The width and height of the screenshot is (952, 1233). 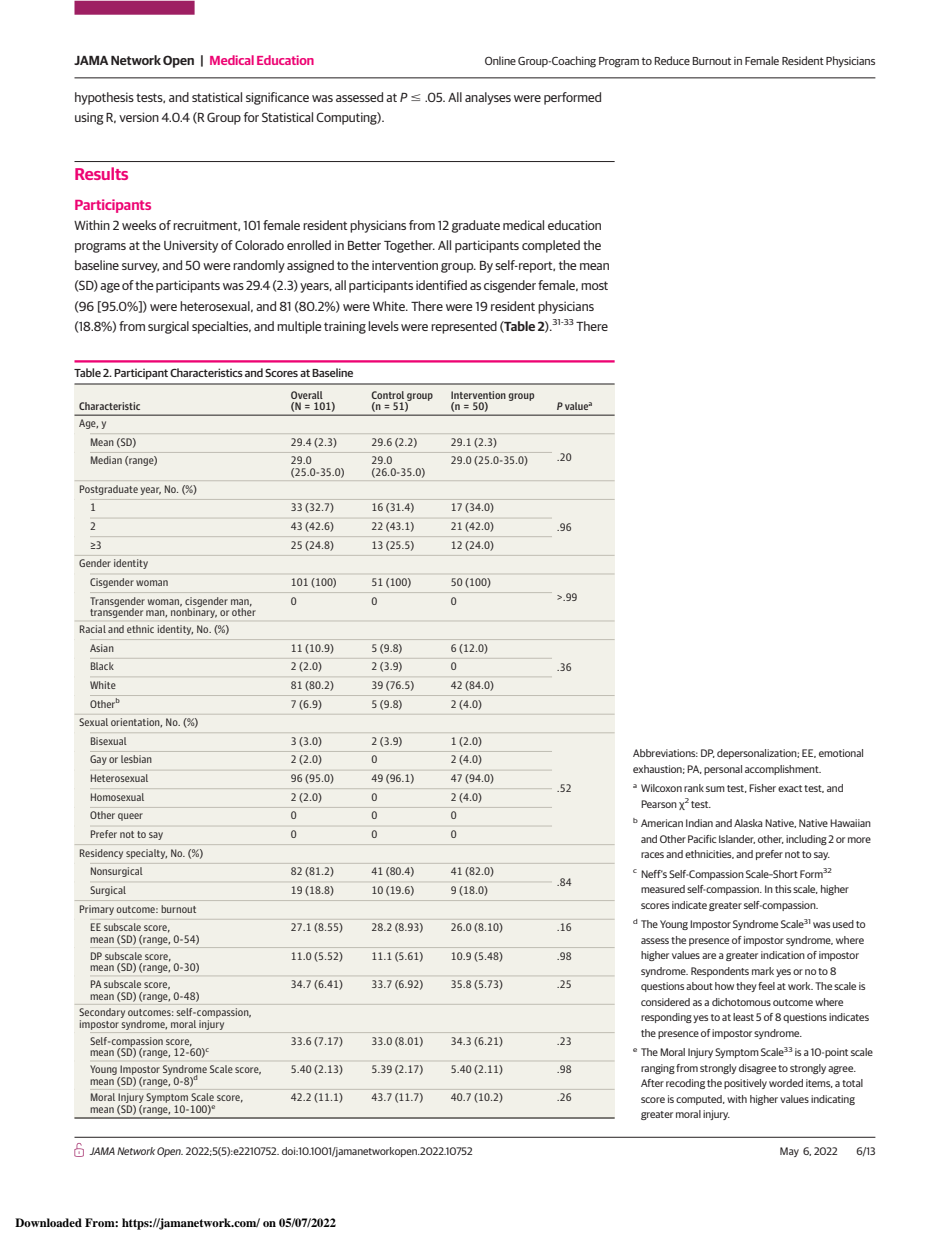 I want to click on Asian, so click(x=102, y=648).
